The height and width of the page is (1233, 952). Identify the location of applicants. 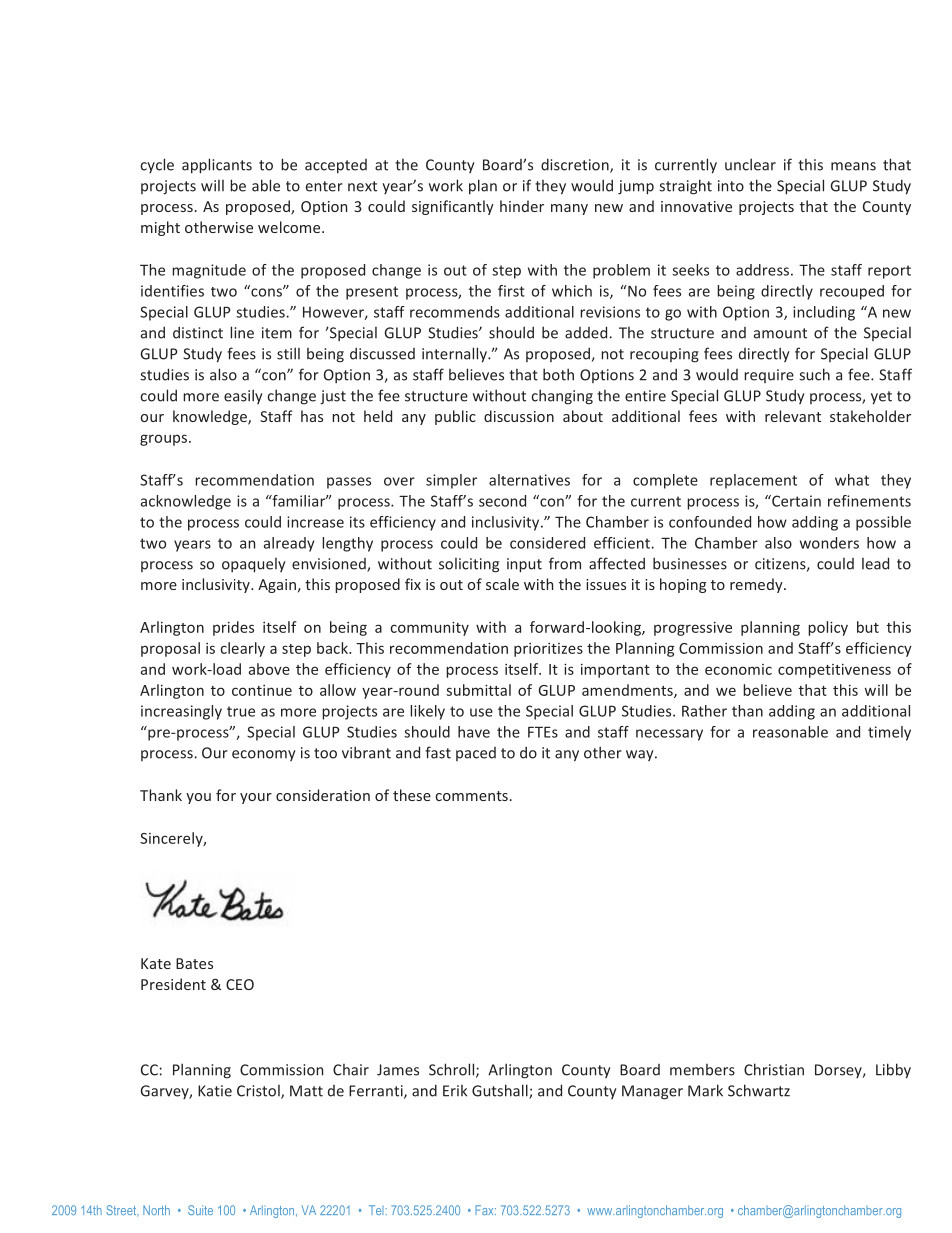
(217, 166).
